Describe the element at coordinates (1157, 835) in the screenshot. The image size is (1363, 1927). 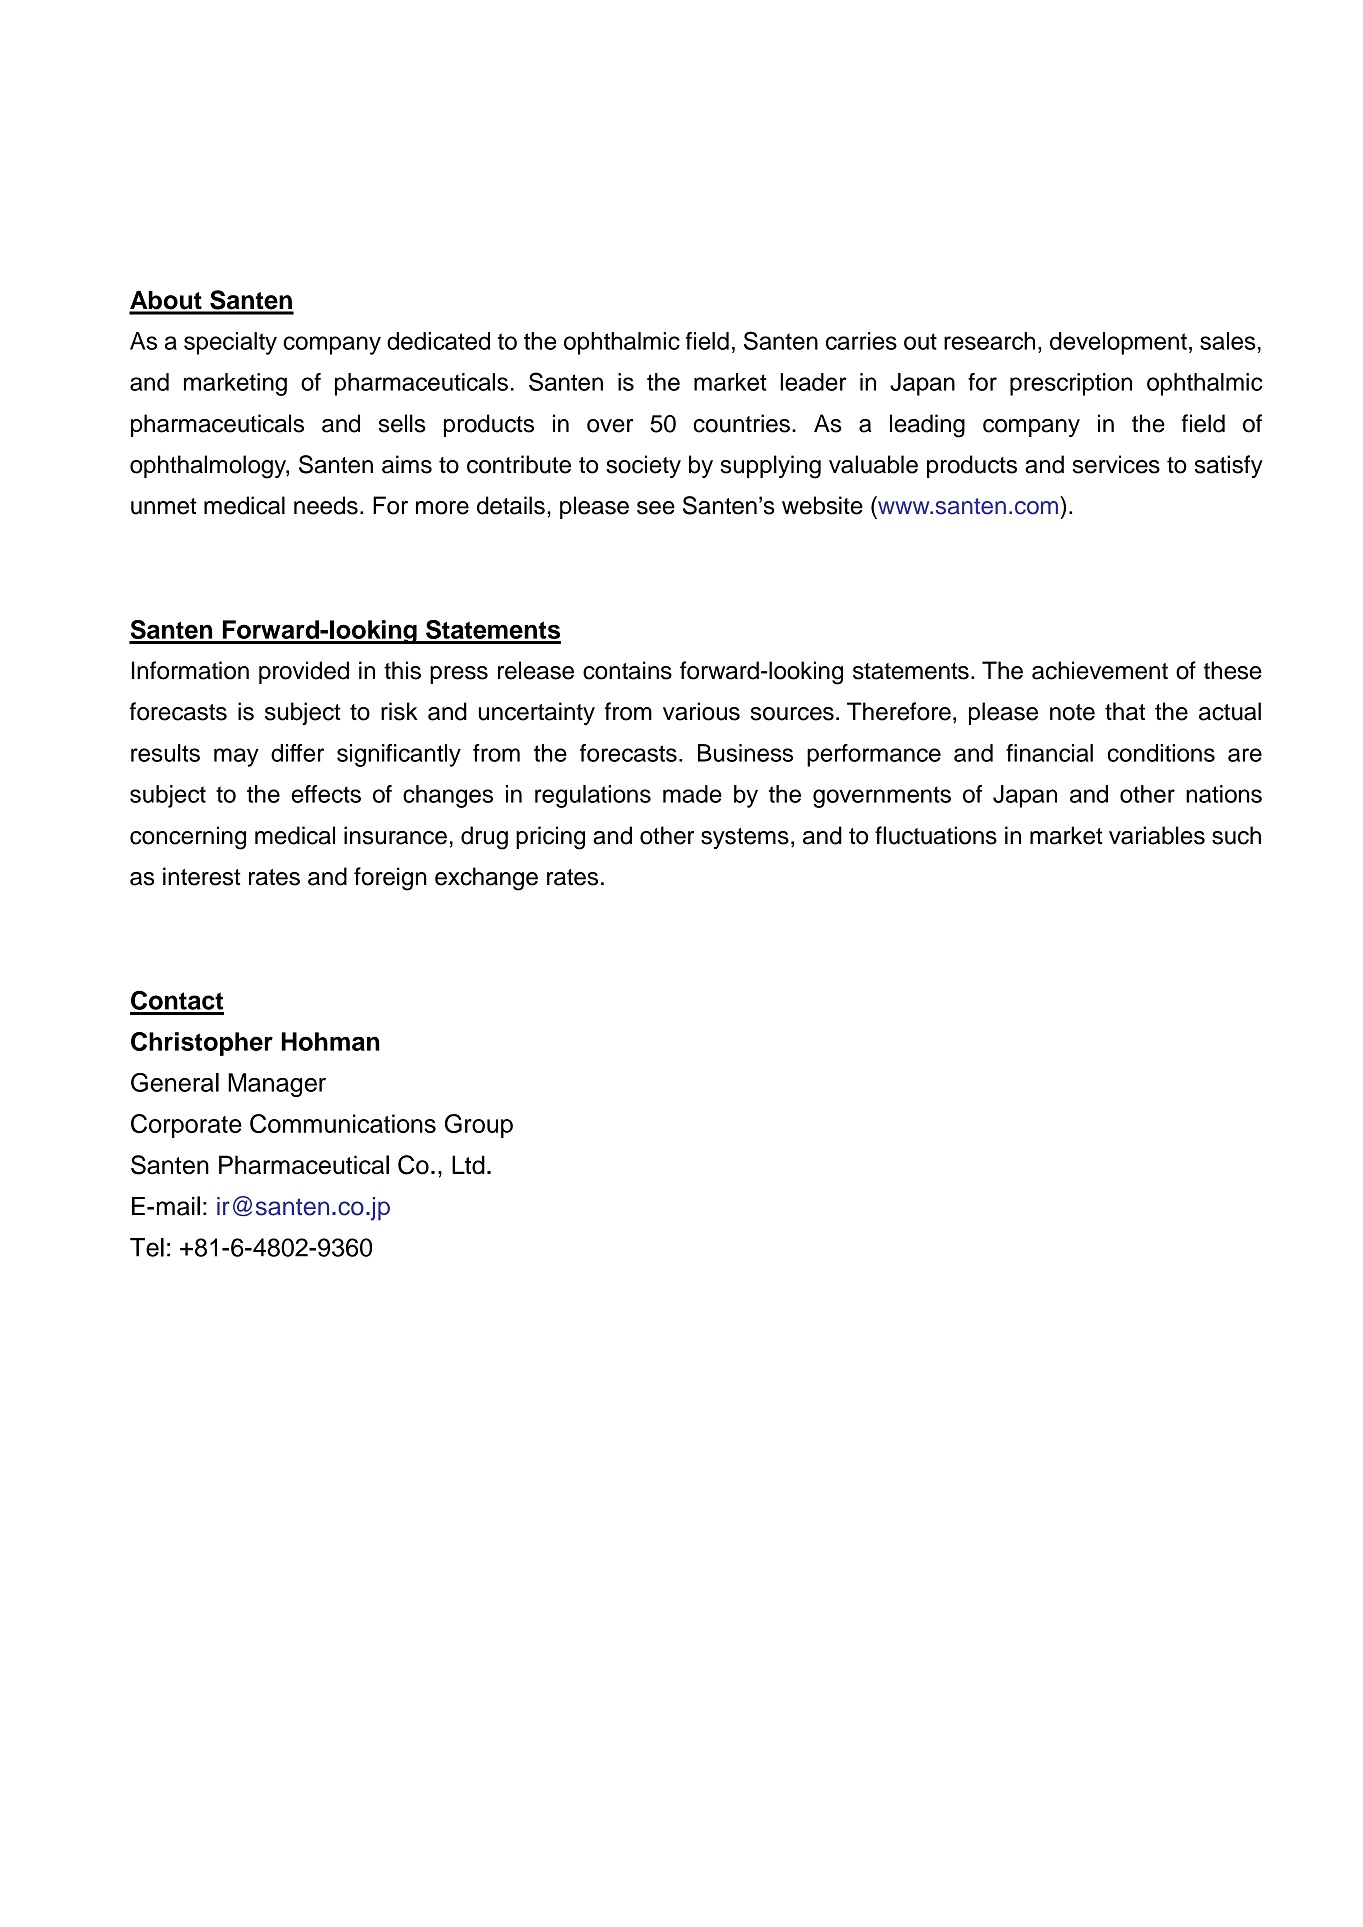
I see `variables` at that location.
